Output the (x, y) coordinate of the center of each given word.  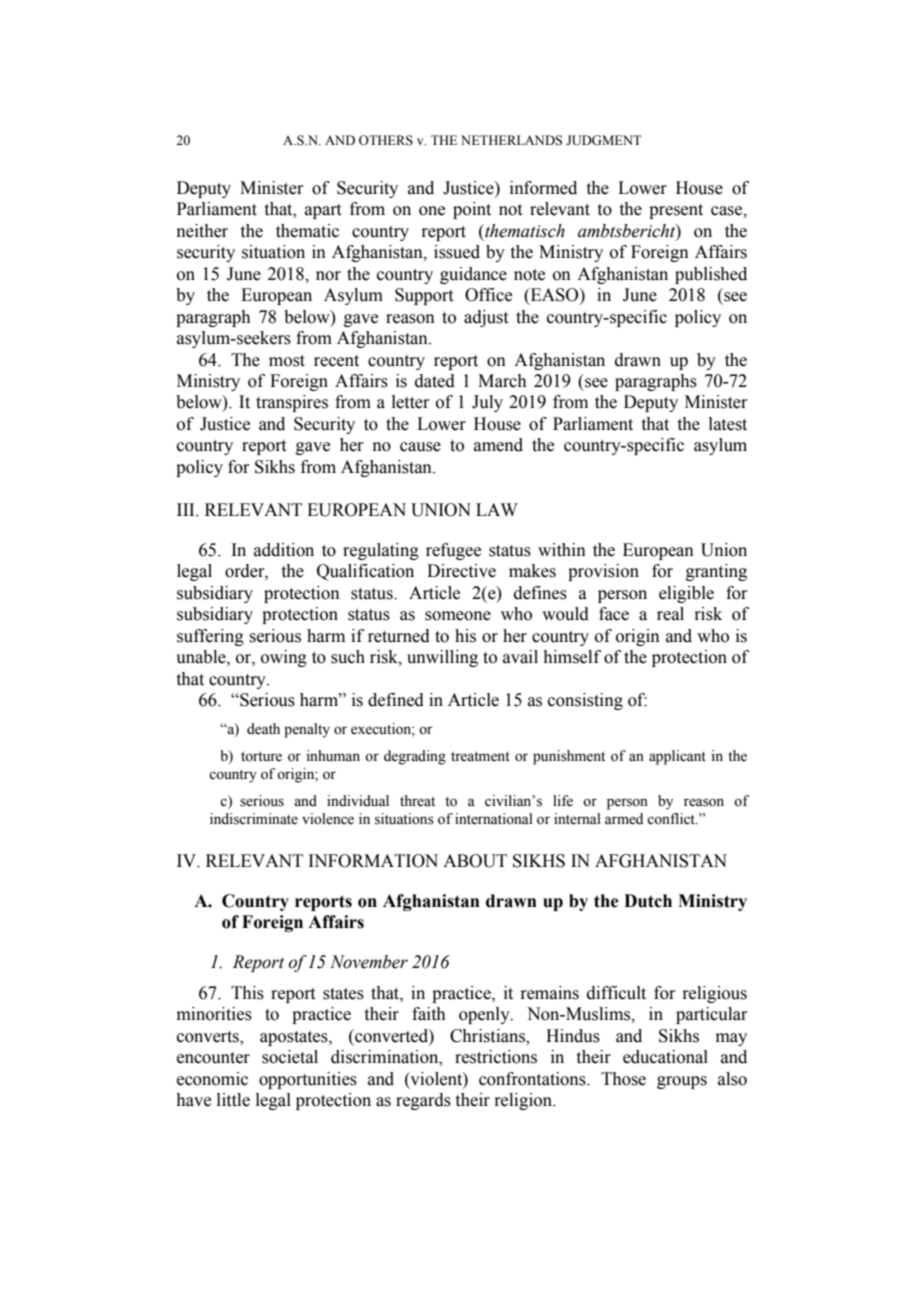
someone (458, 616)
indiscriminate (254, 819)
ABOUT (475, 861)
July (487, 403)
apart (323, 211)
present (676, 211)
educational (665, 1057)
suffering (210, 637)
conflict (672, 819)
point (472, 210)
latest (728, 424)
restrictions (496, 1057)
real (670, 614)
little (233, 1100)
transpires (292, 403)
